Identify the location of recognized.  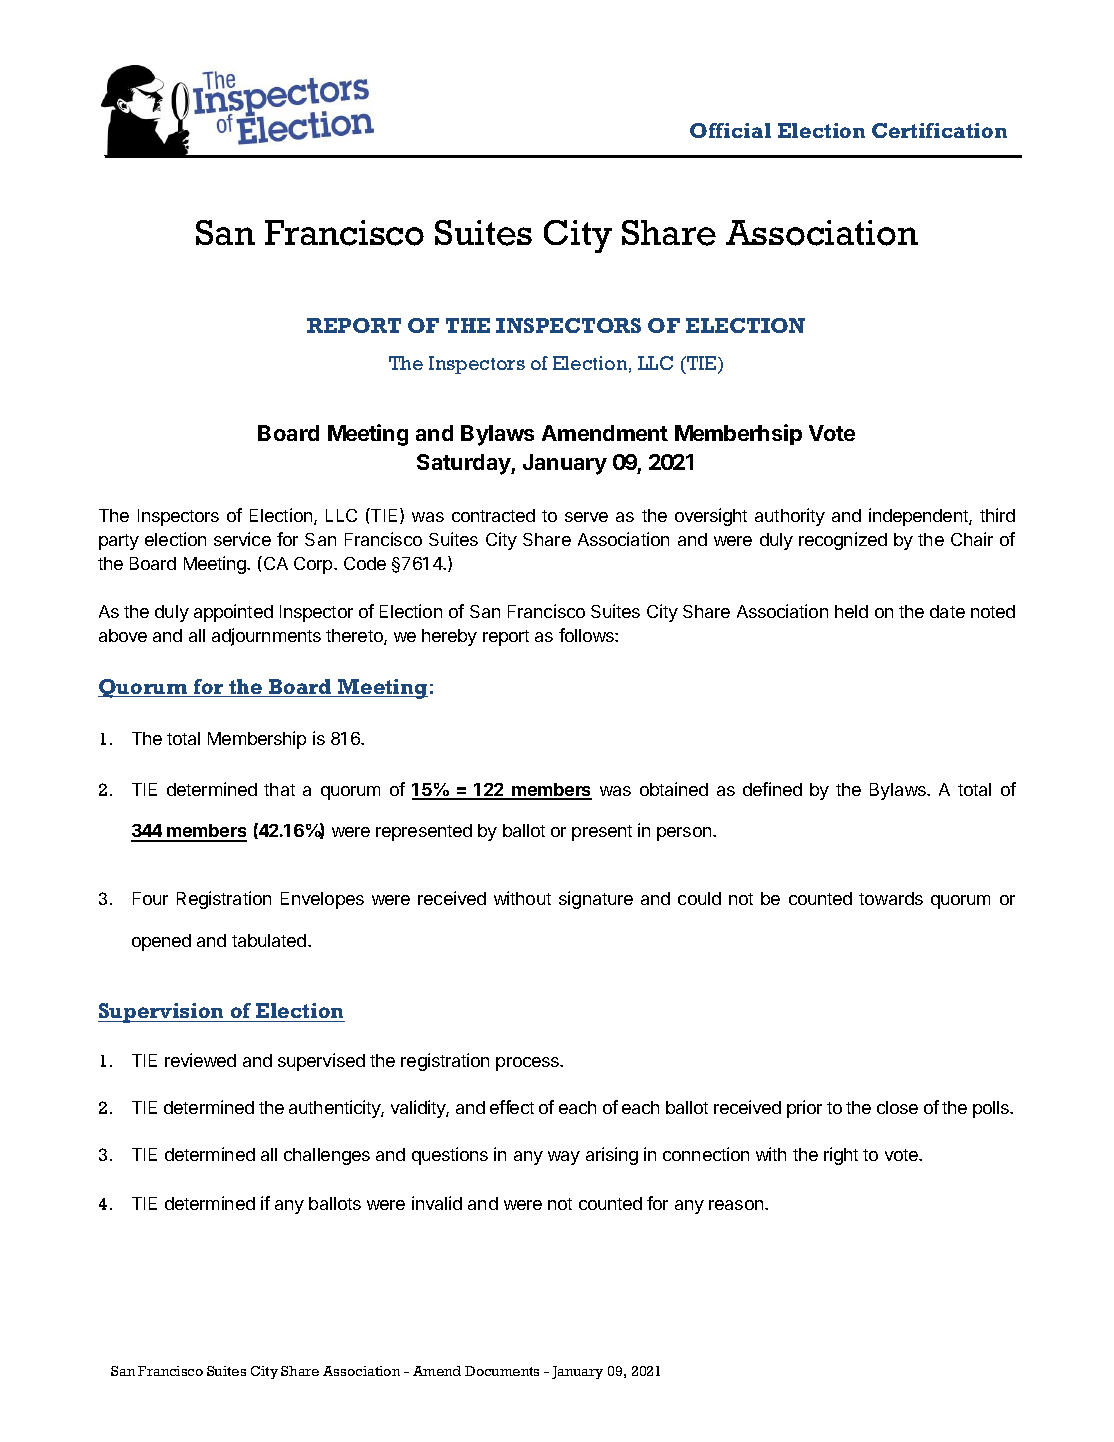
(843, 541).
